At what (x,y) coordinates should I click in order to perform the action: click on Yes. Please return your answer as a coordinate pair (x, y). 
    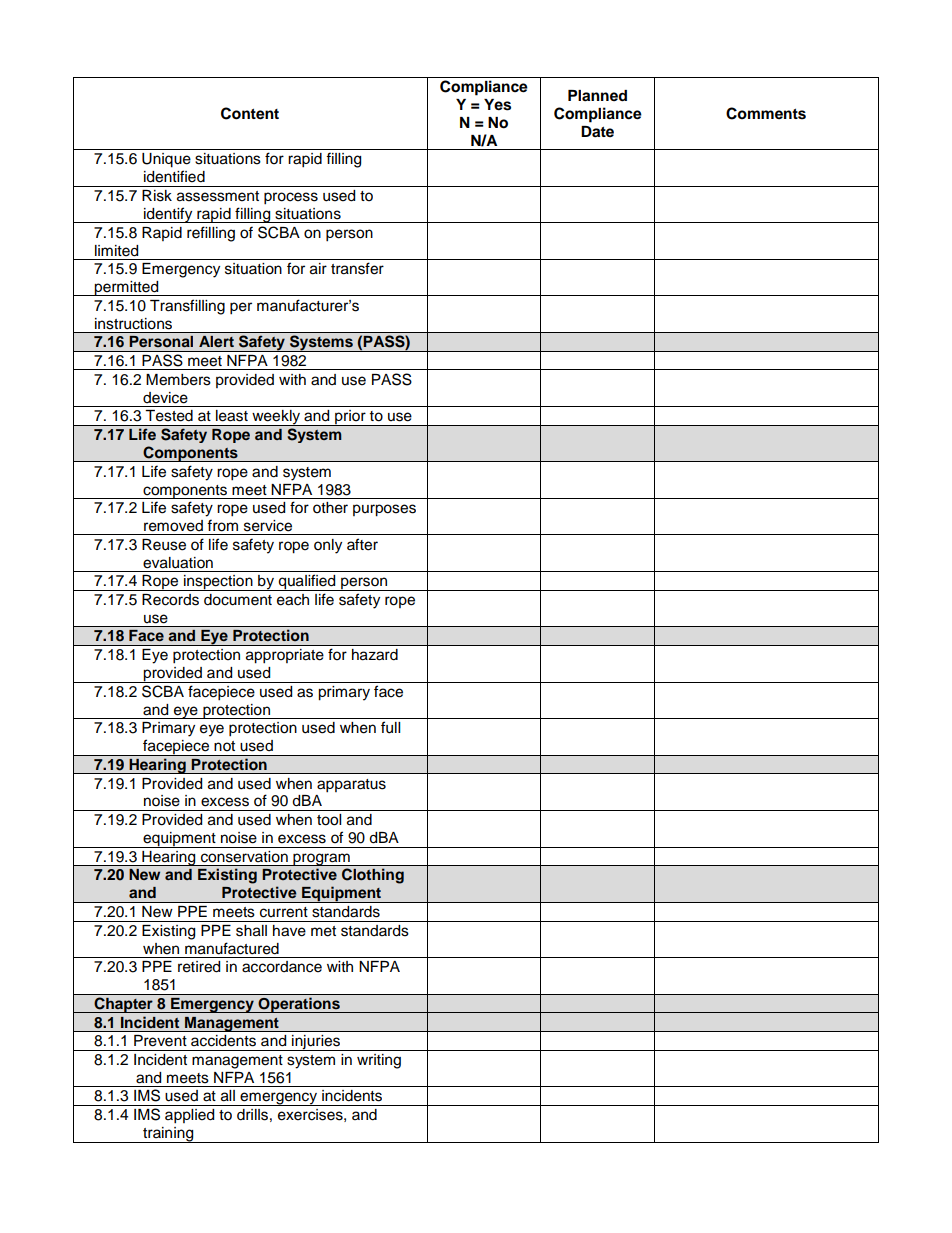
    Looking at the image, I should click on (497, 105).
